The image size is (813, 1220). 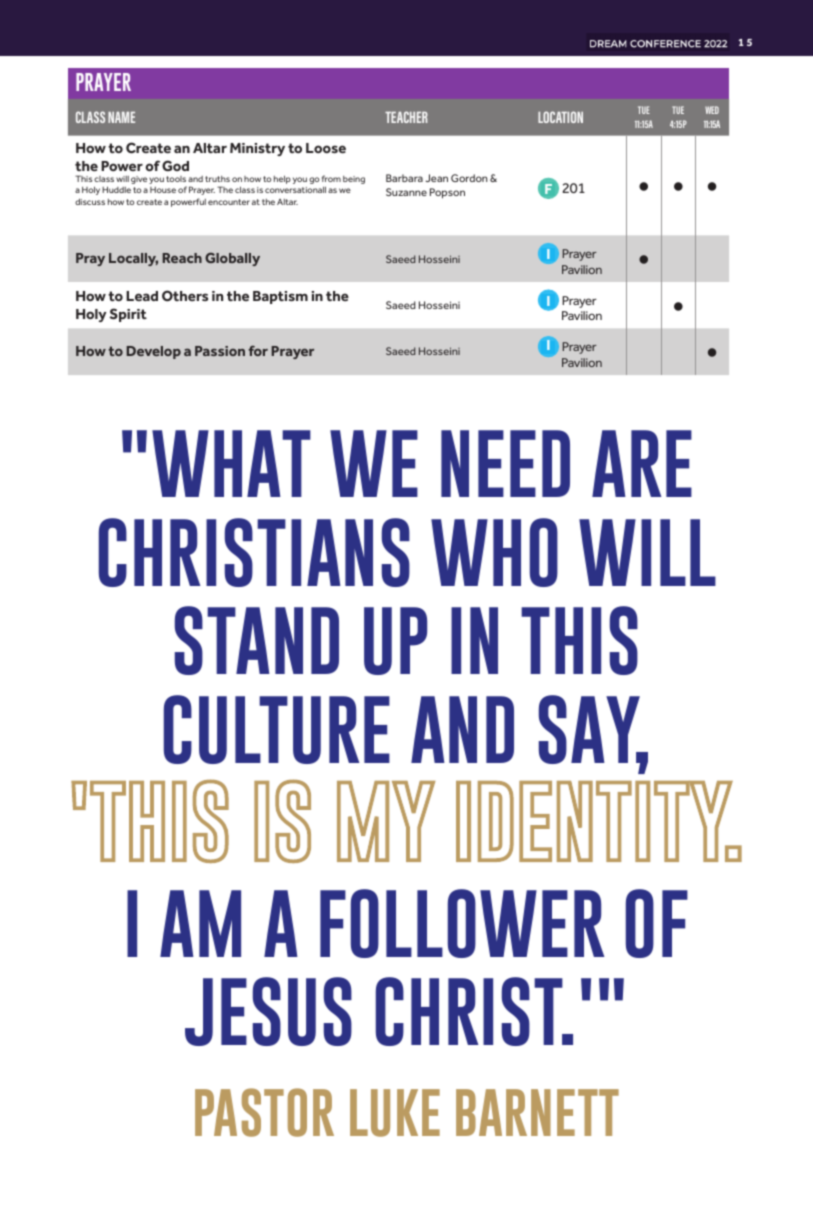 I want to click on God, so click(x=175, y=165).
